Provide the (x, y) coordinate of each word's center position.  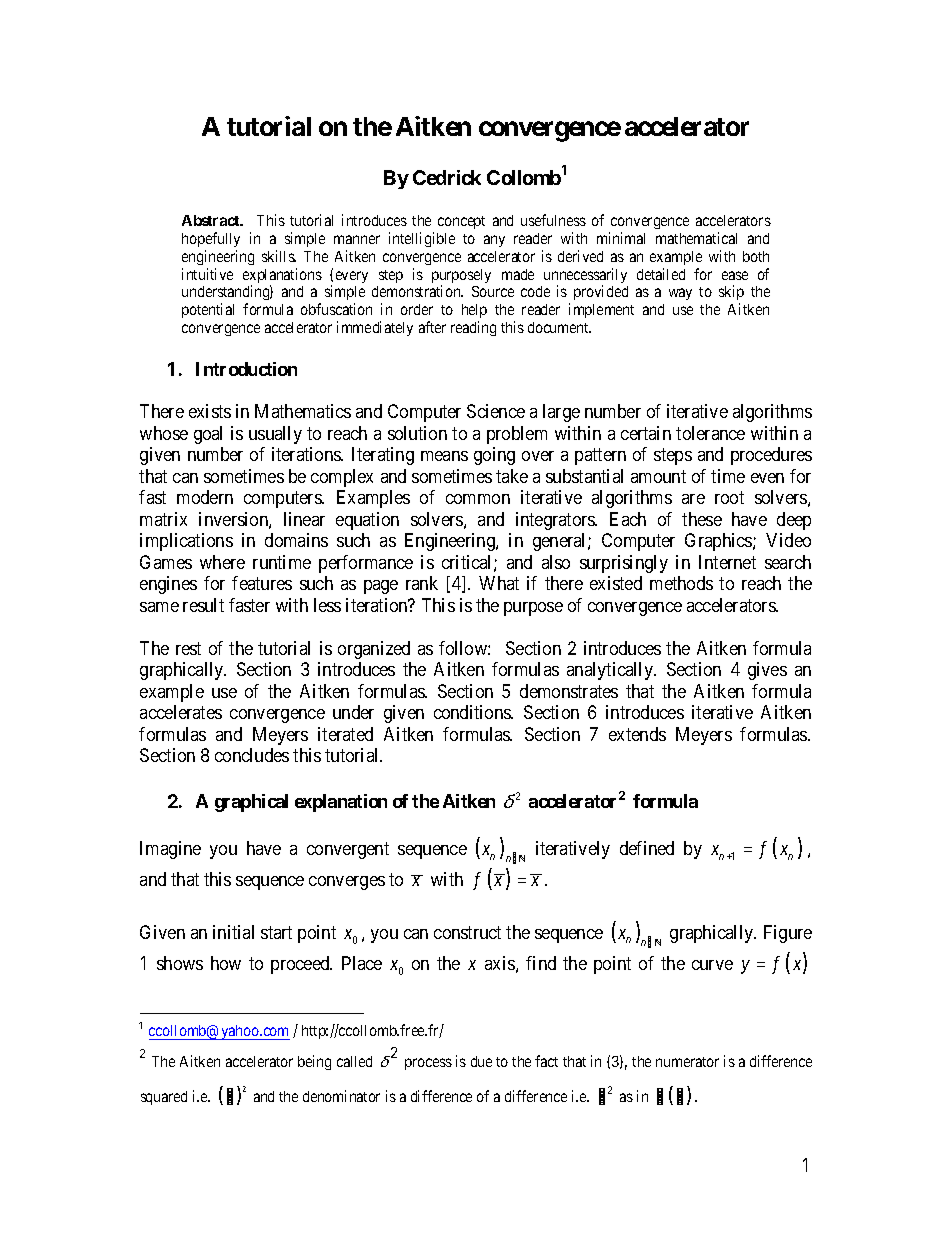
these (702, 519)
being (314, 1062)
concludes (252, 755)
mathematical (696, 238)
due (481, 1061)
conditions (473, 712)
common (478, 499)
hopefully (211, 239)
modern (205, 497)
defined (647, 848)
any (494, 241)
